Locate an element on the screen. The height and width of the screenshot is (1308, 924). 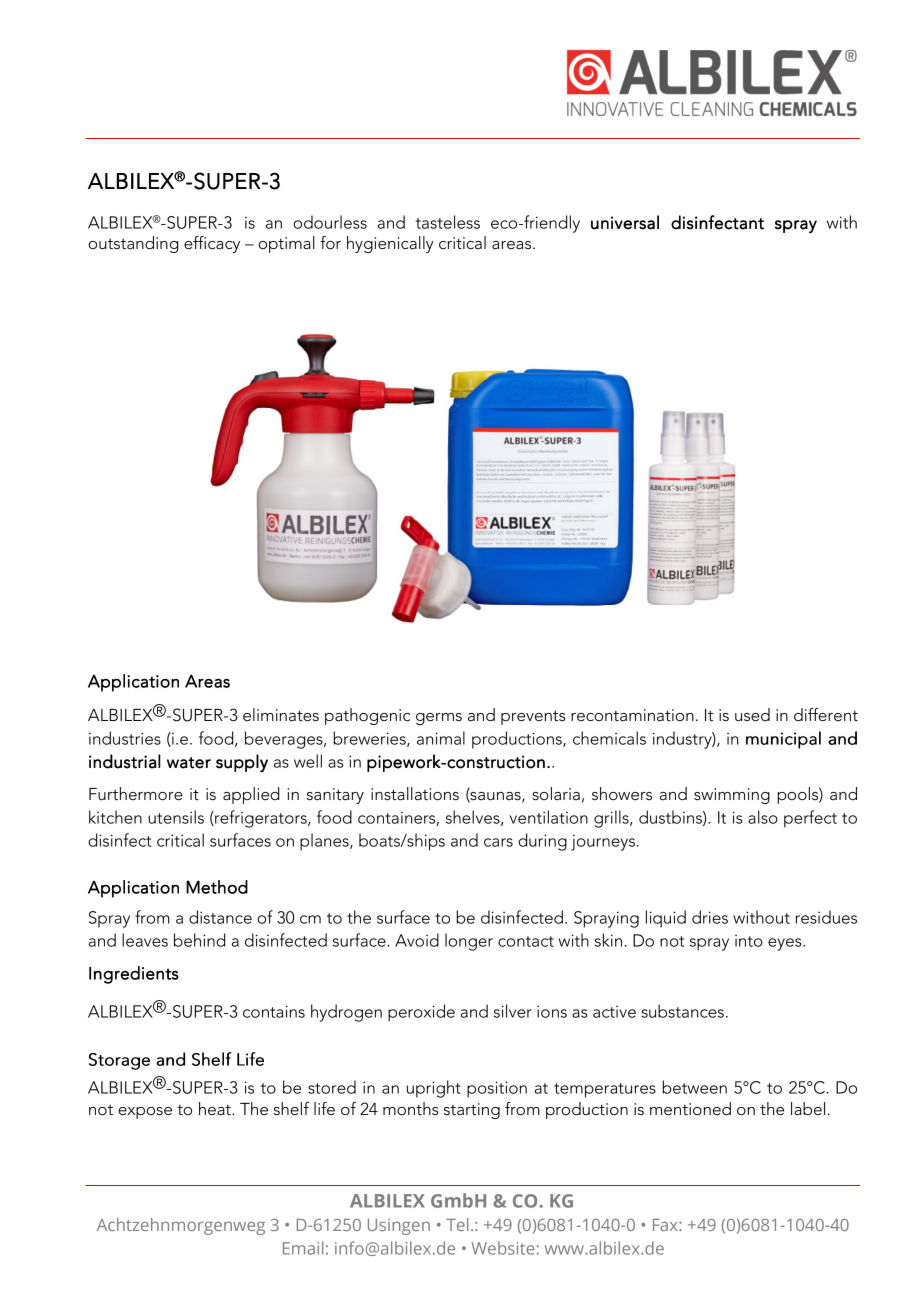
into is located at coordinates (749, 941).
